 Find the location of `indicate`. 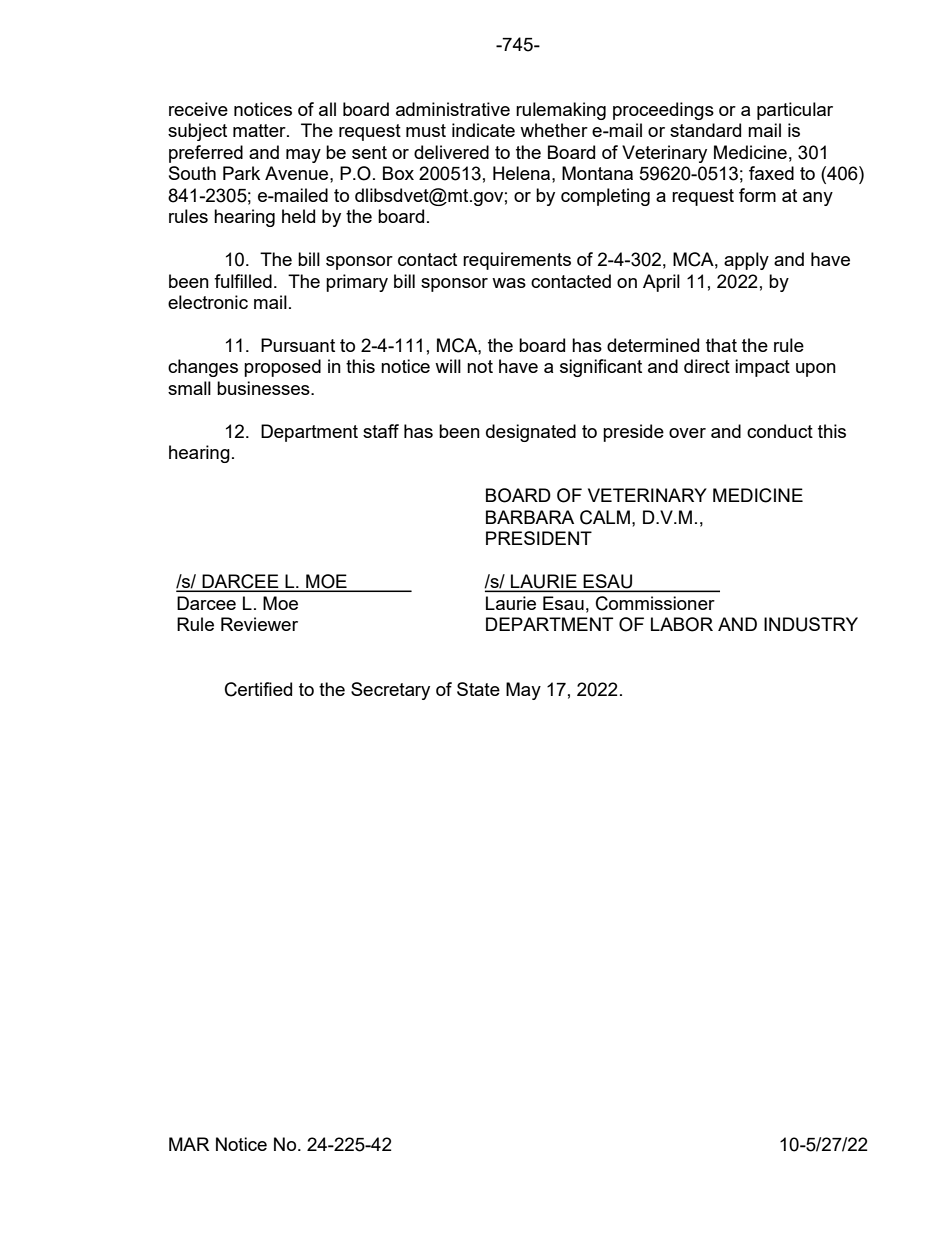

indicate is located at coordinates (483, 130).
